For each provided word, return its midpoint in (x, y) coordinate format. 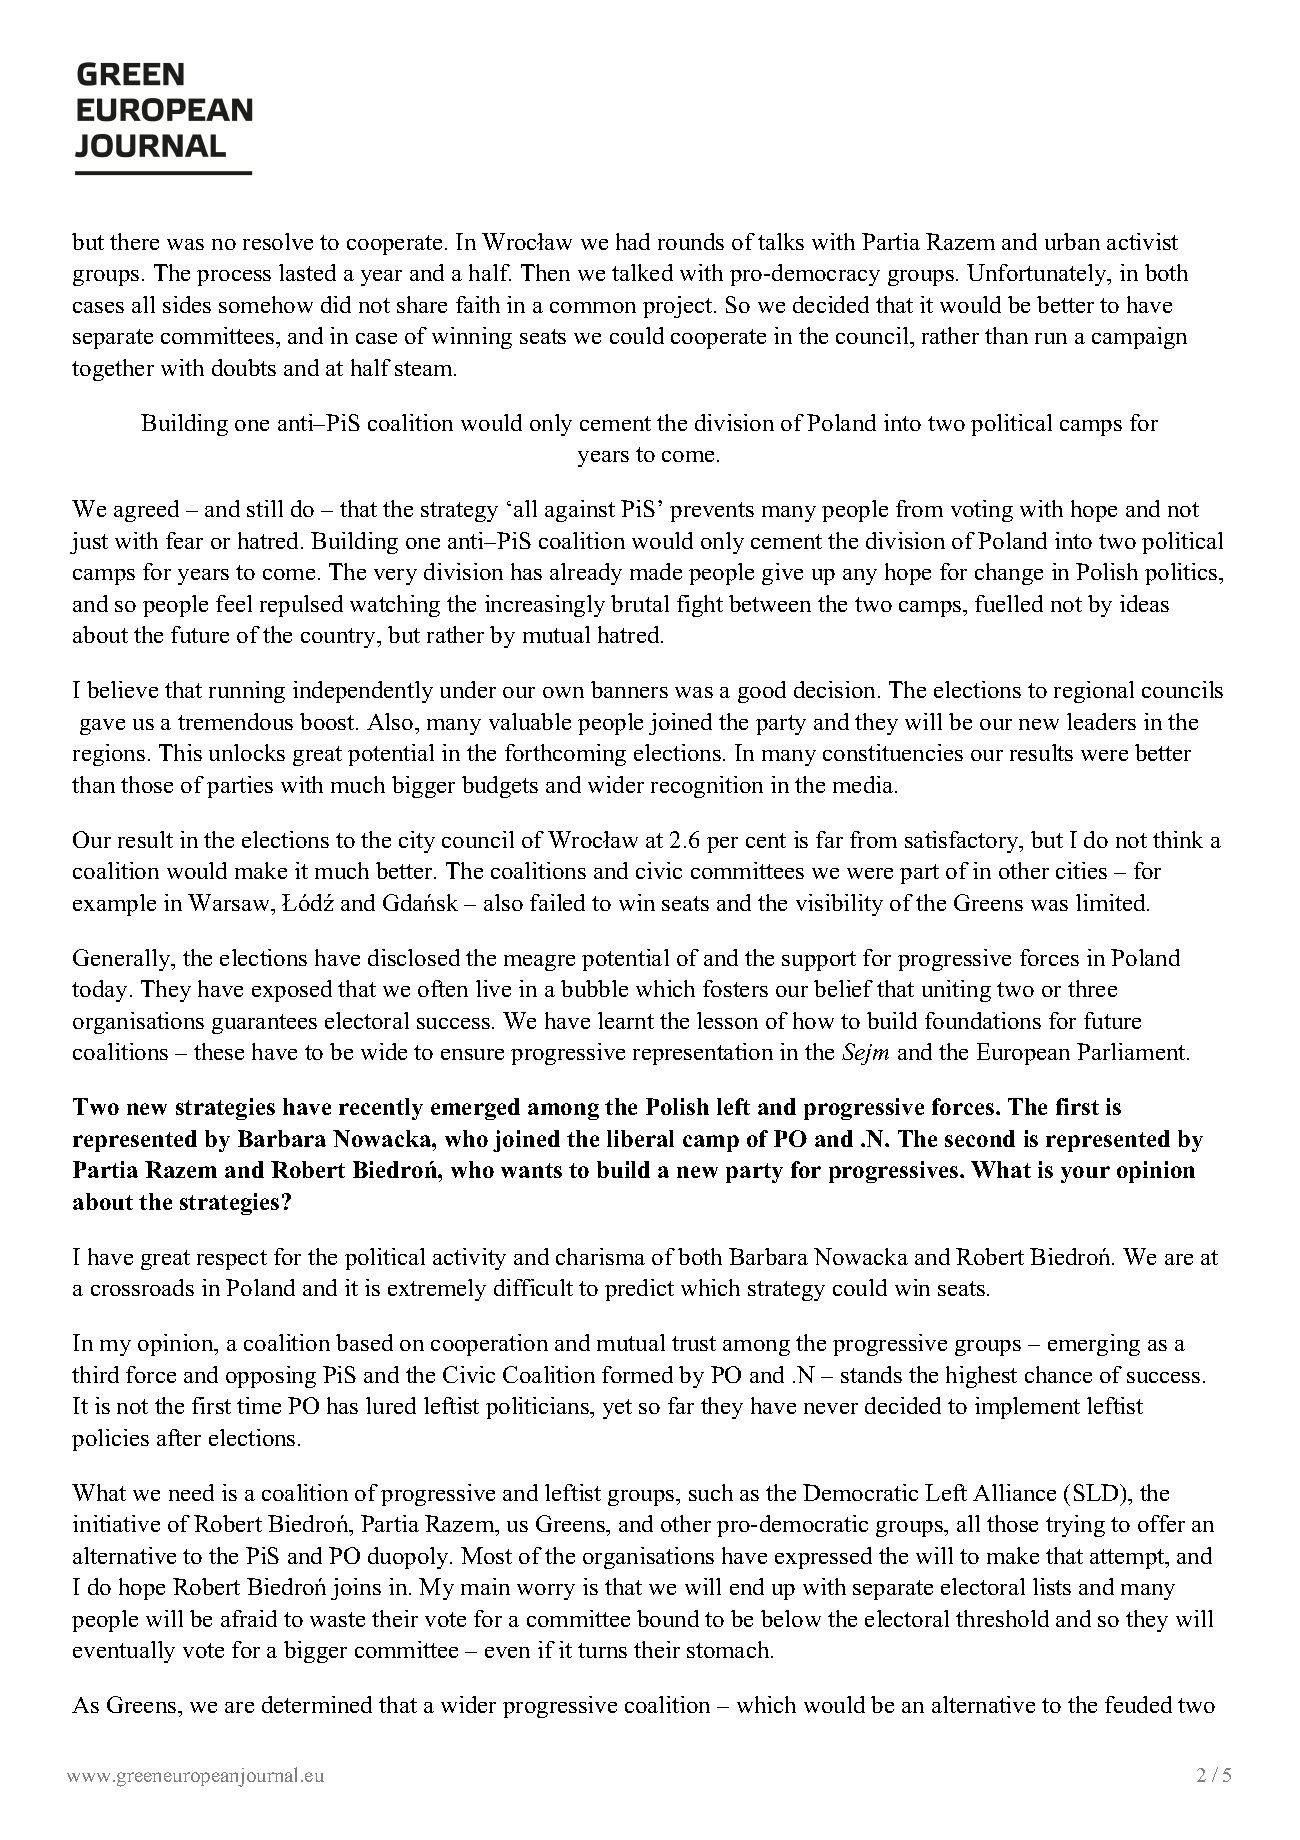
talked (642, 272)
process (234, 278)
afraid (249, 1618)
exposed (292, 991)
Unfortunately (1038, 275)
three (1092, 988)
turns (602, 1650)
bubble (594, 988)
